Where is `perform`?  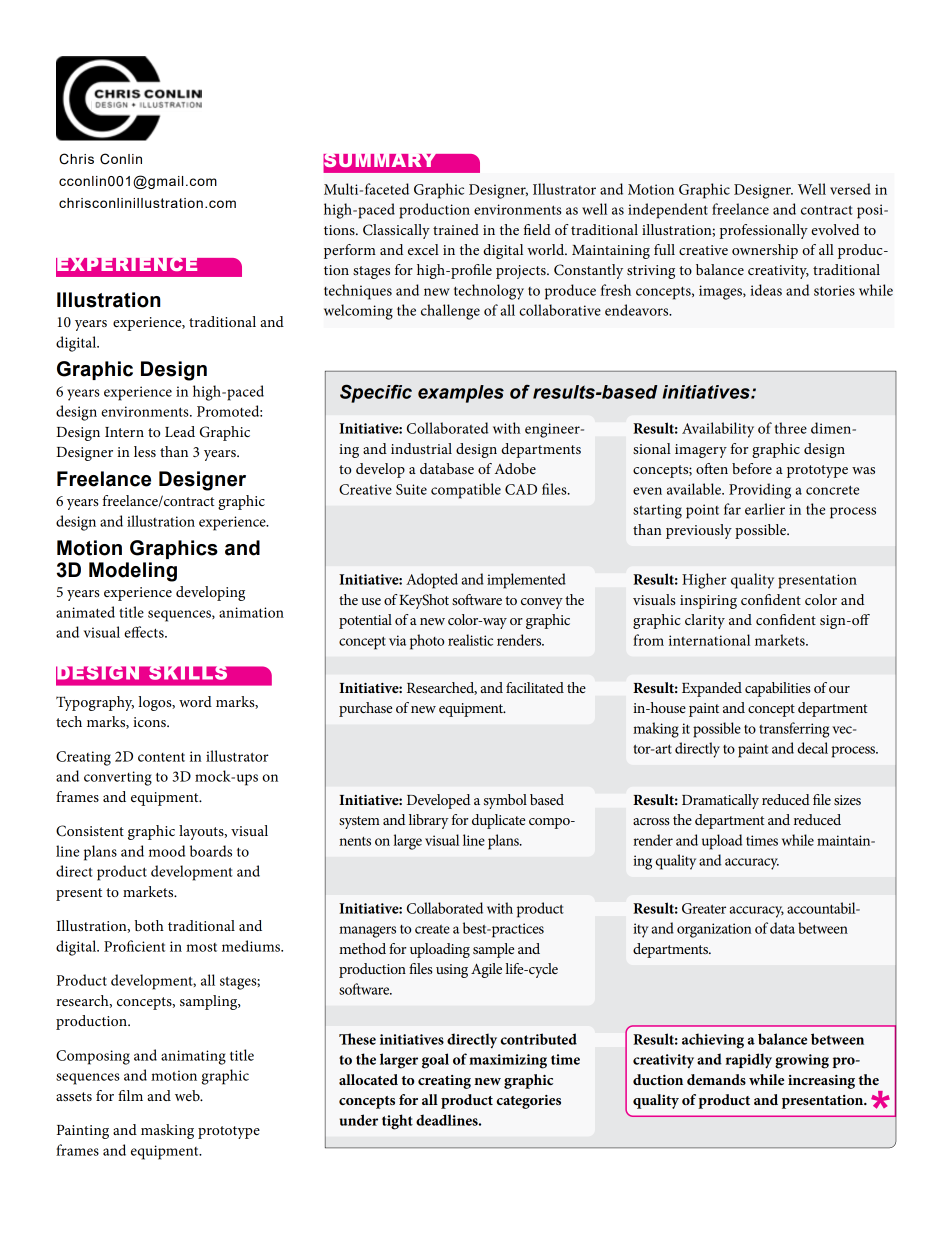
perform is located at coordinates (350, 251).
